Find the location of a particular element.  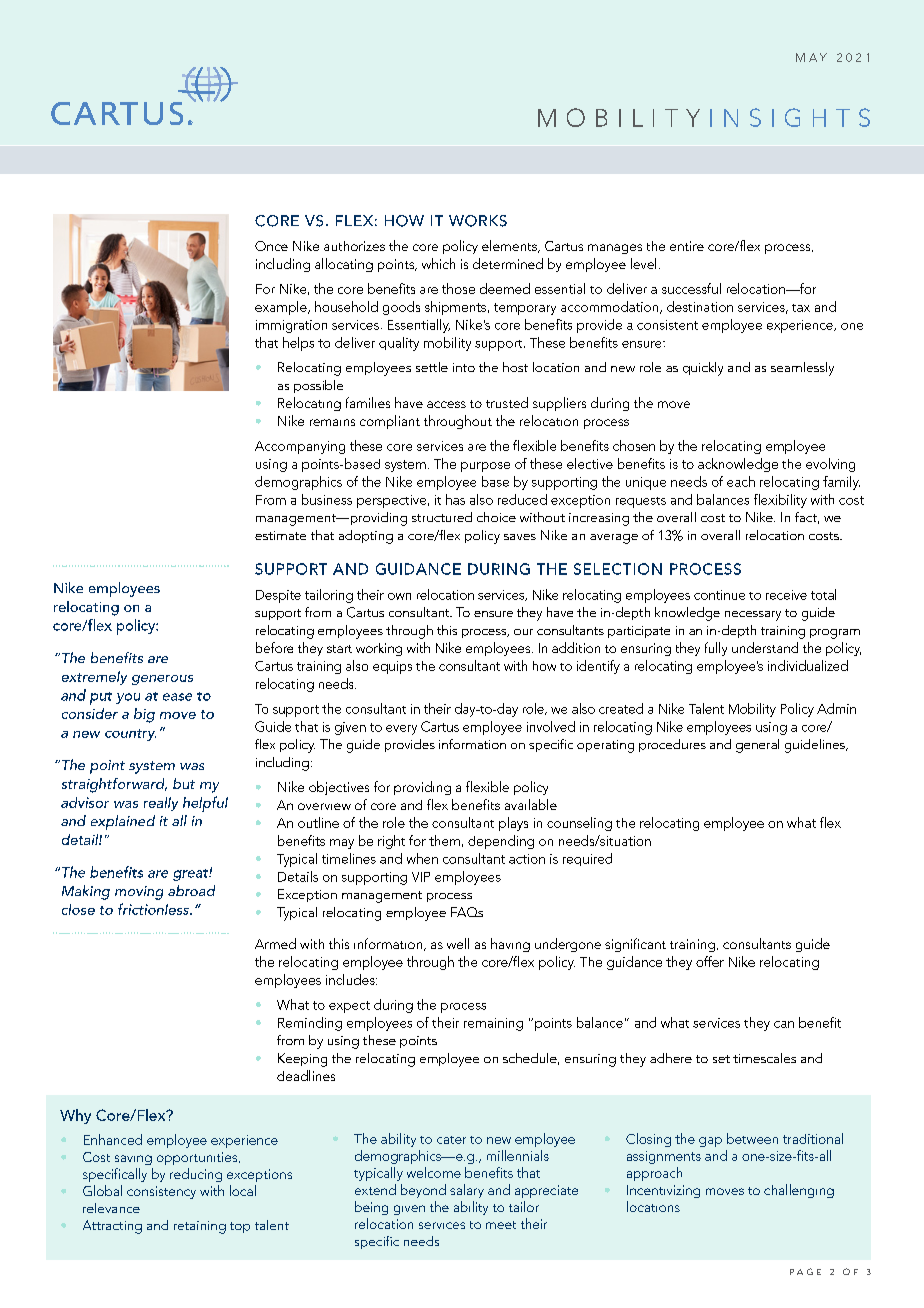

which is located at coordinates (438, 263).
